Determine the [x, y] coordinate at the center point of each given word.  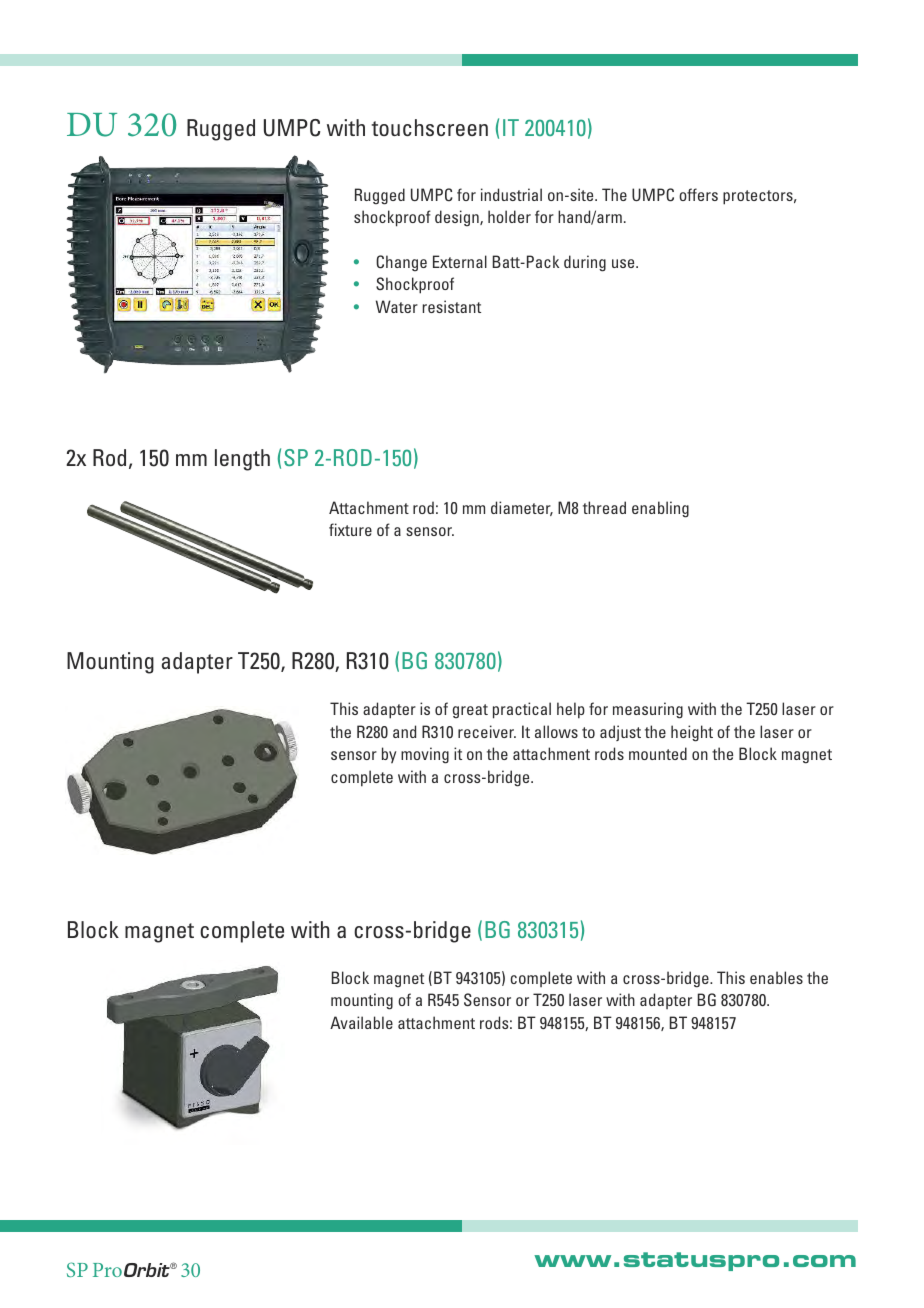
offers [698, 194]
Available [361, 1022]
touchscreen [429, 127]
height [692, 733]
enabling [660, 509]
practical [522, 710]
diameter [522, 508]
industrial [511, 194]
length [242, 460]
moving [425, 755]
